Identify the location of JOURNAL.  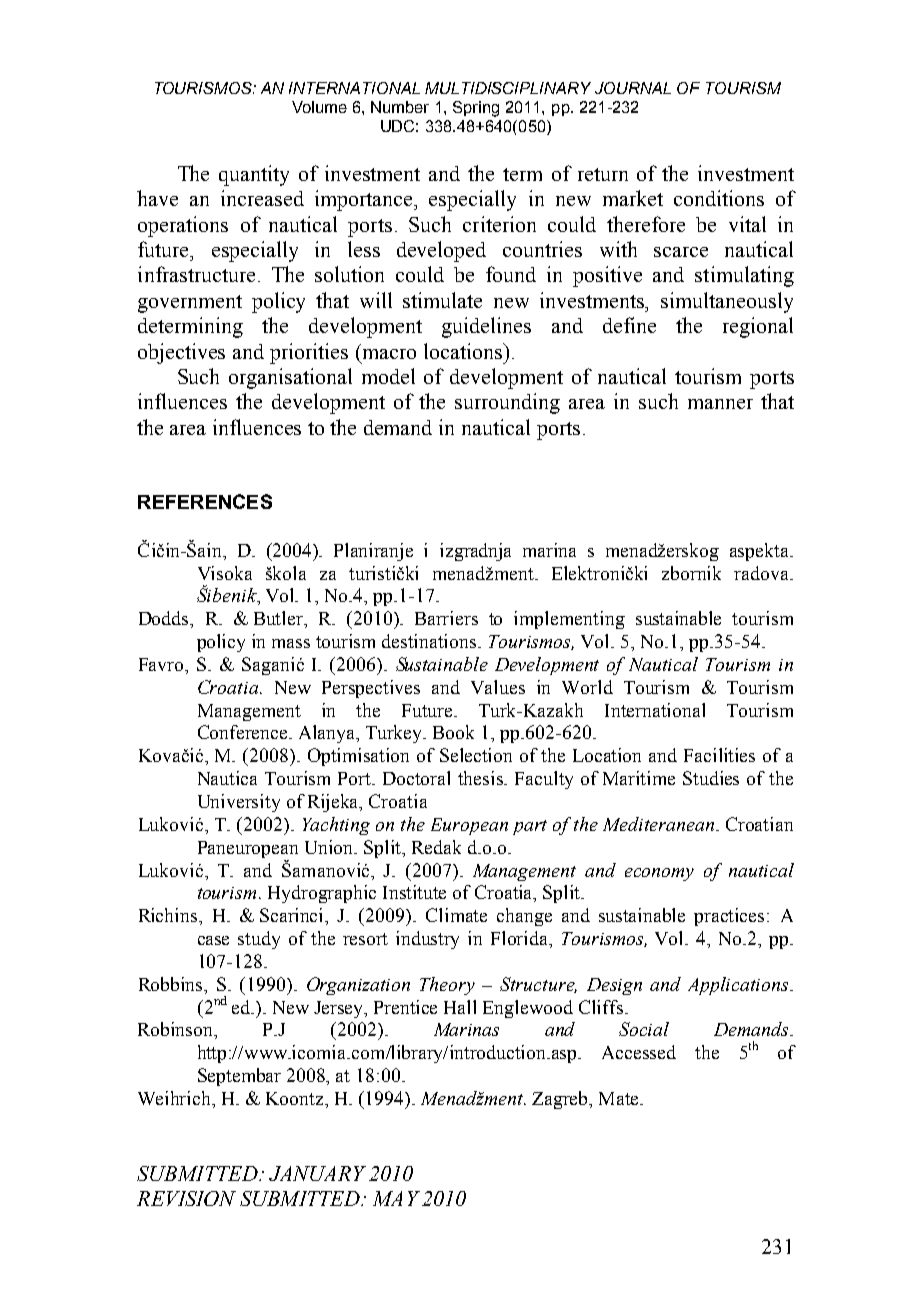
(633, 88).
